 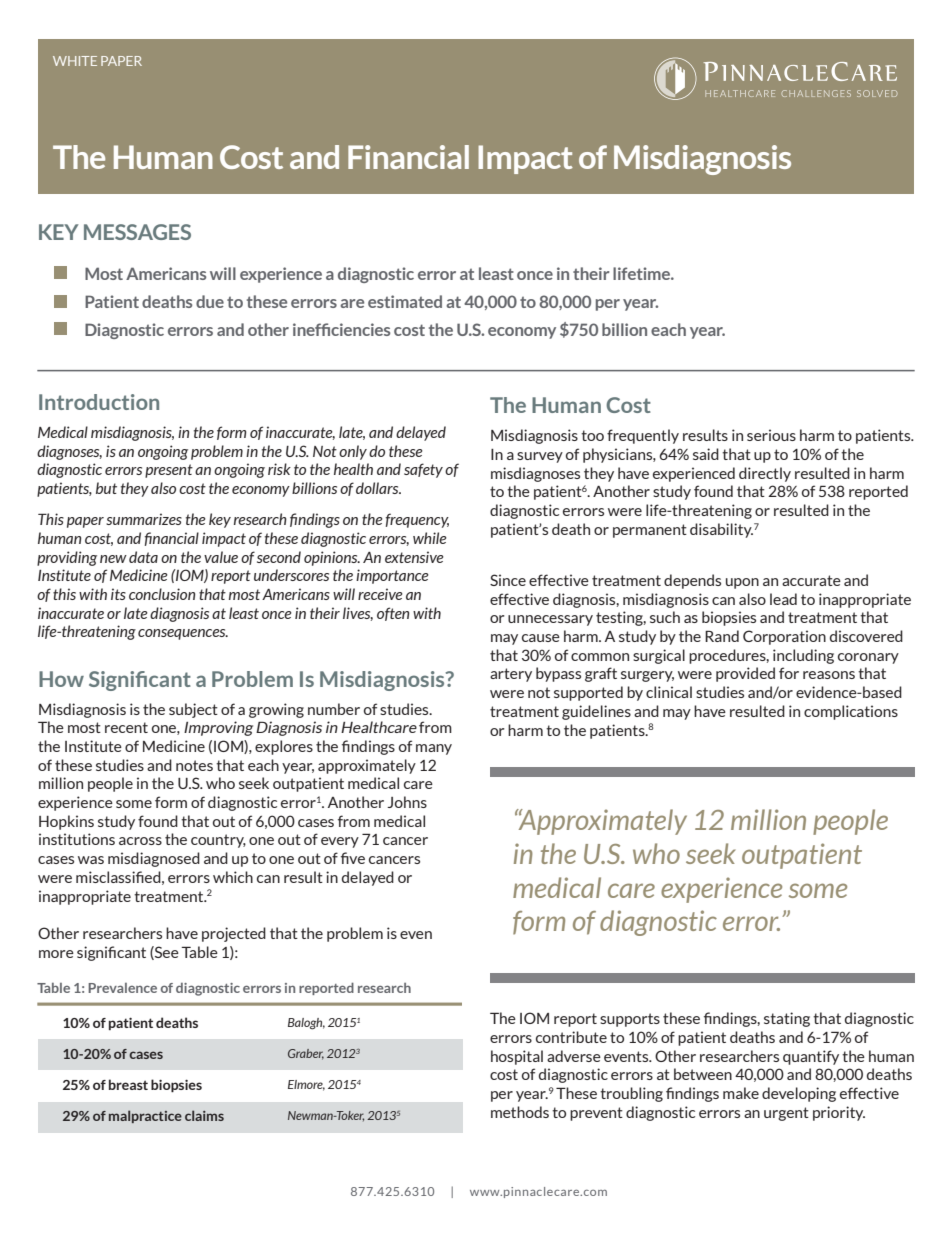 I want to click on breast, so click(x=128, y=1084).
